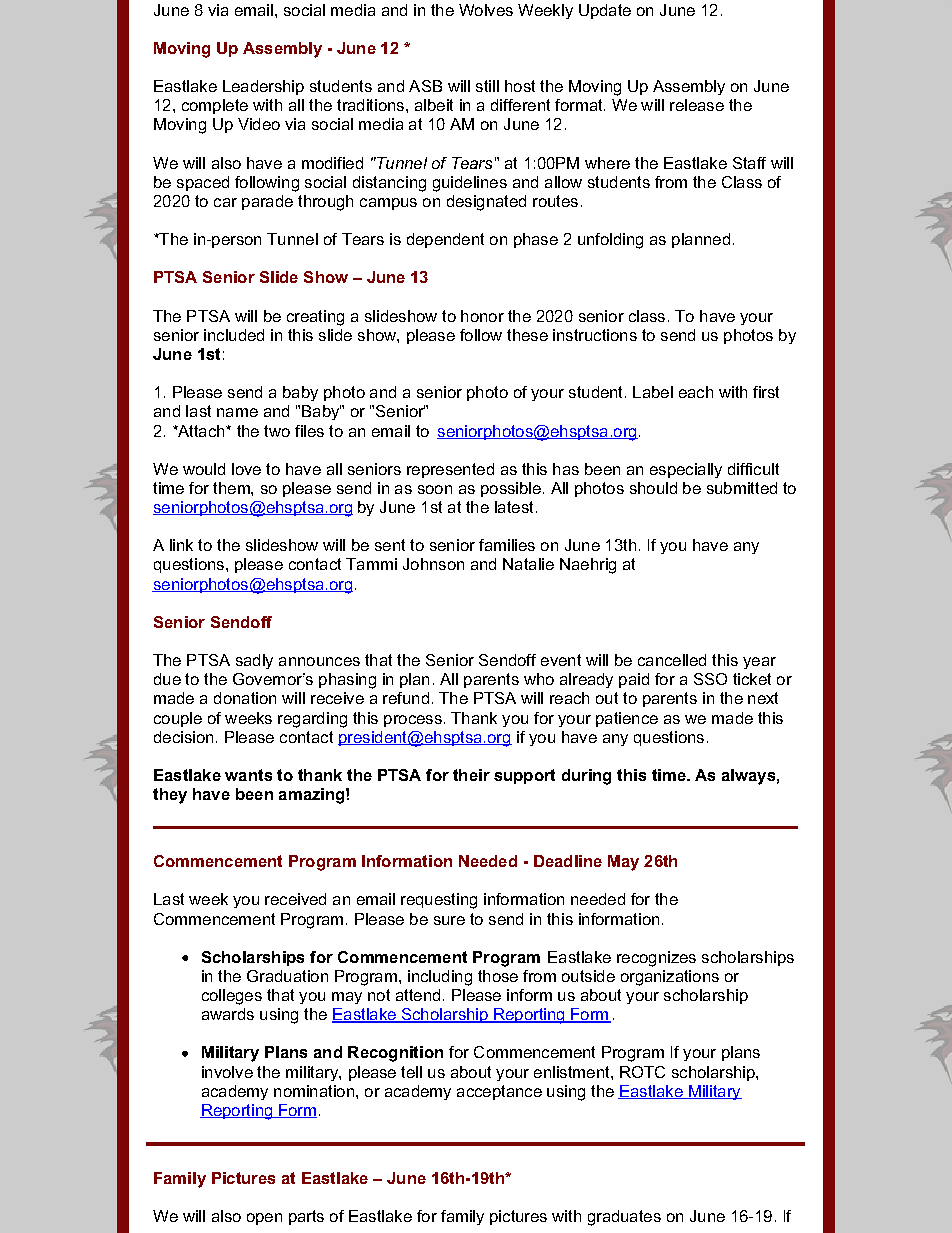 The height and width of the screenshot is (1233, 952). What do you see at coordinates (471, 775) in the screenshot?
I see `their` at bounding box center [471, 775].
